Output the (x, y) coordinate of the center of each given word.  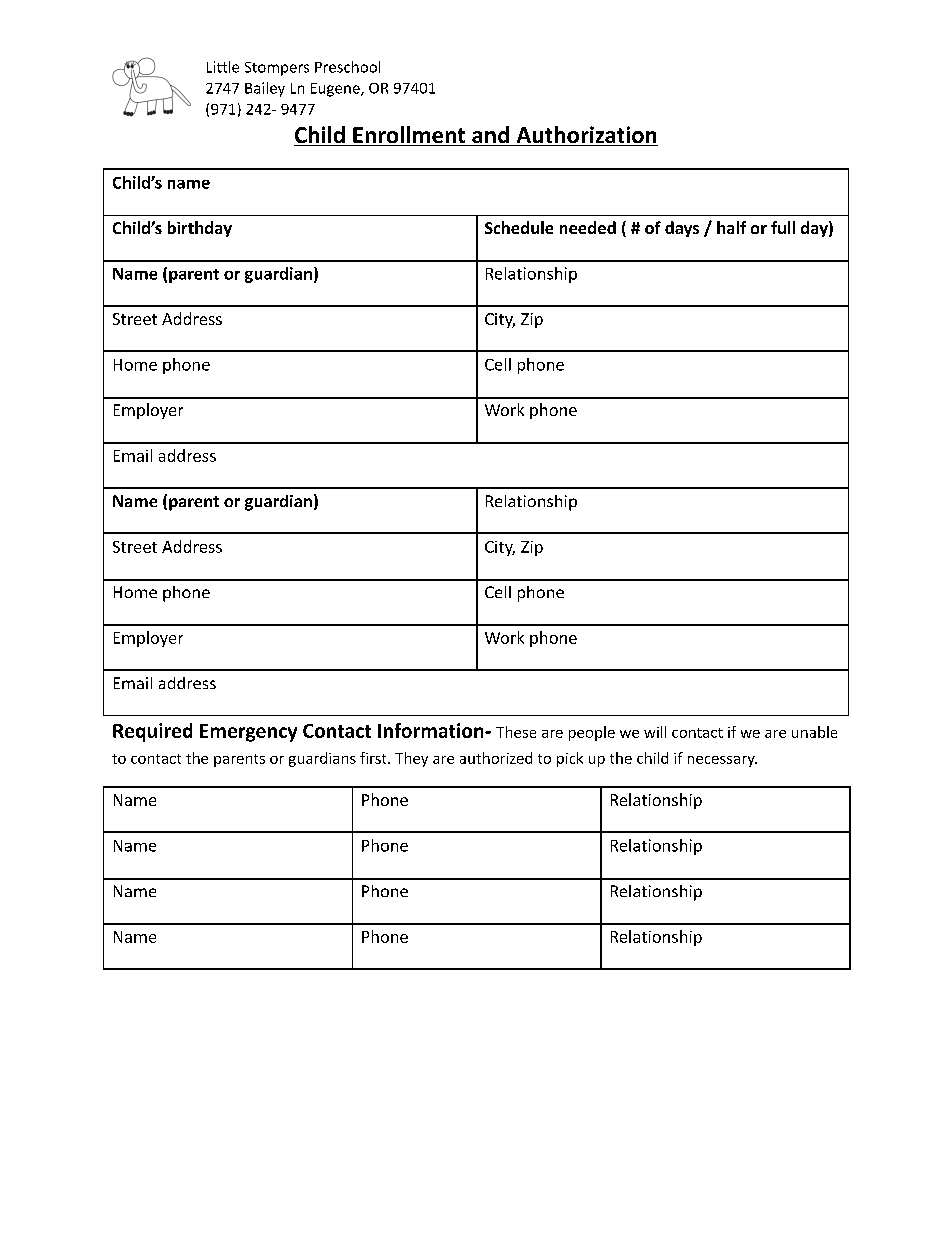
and (490, 136)
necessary (722, 761)
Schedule (519, 227)
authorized (496, 758)
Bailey (265, 89)
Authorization (586, 136)
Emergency (248, 733)
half (731, 227)
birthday (200, 229)
